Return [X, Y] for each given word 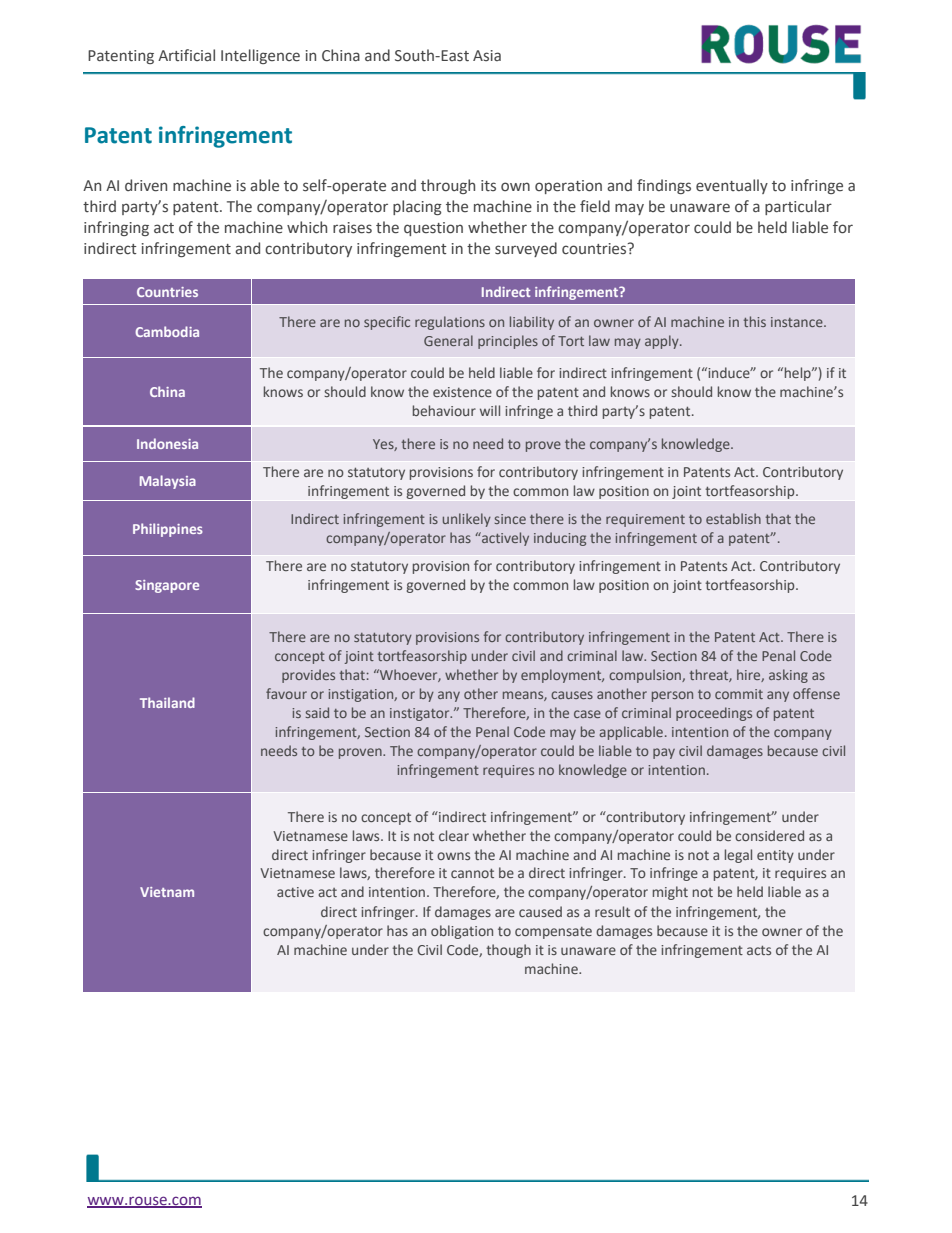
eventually [732, 186]
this [755, 321]
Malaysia [168, 482]
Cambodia [167, 331]
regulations [450, 323]
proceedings [714, 714]
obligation [462, 932]
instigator [421, 714]
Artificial [186, 55]
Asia [487, 55]
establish [733, 518]
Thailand [167, 702]
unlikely [467, 520]
